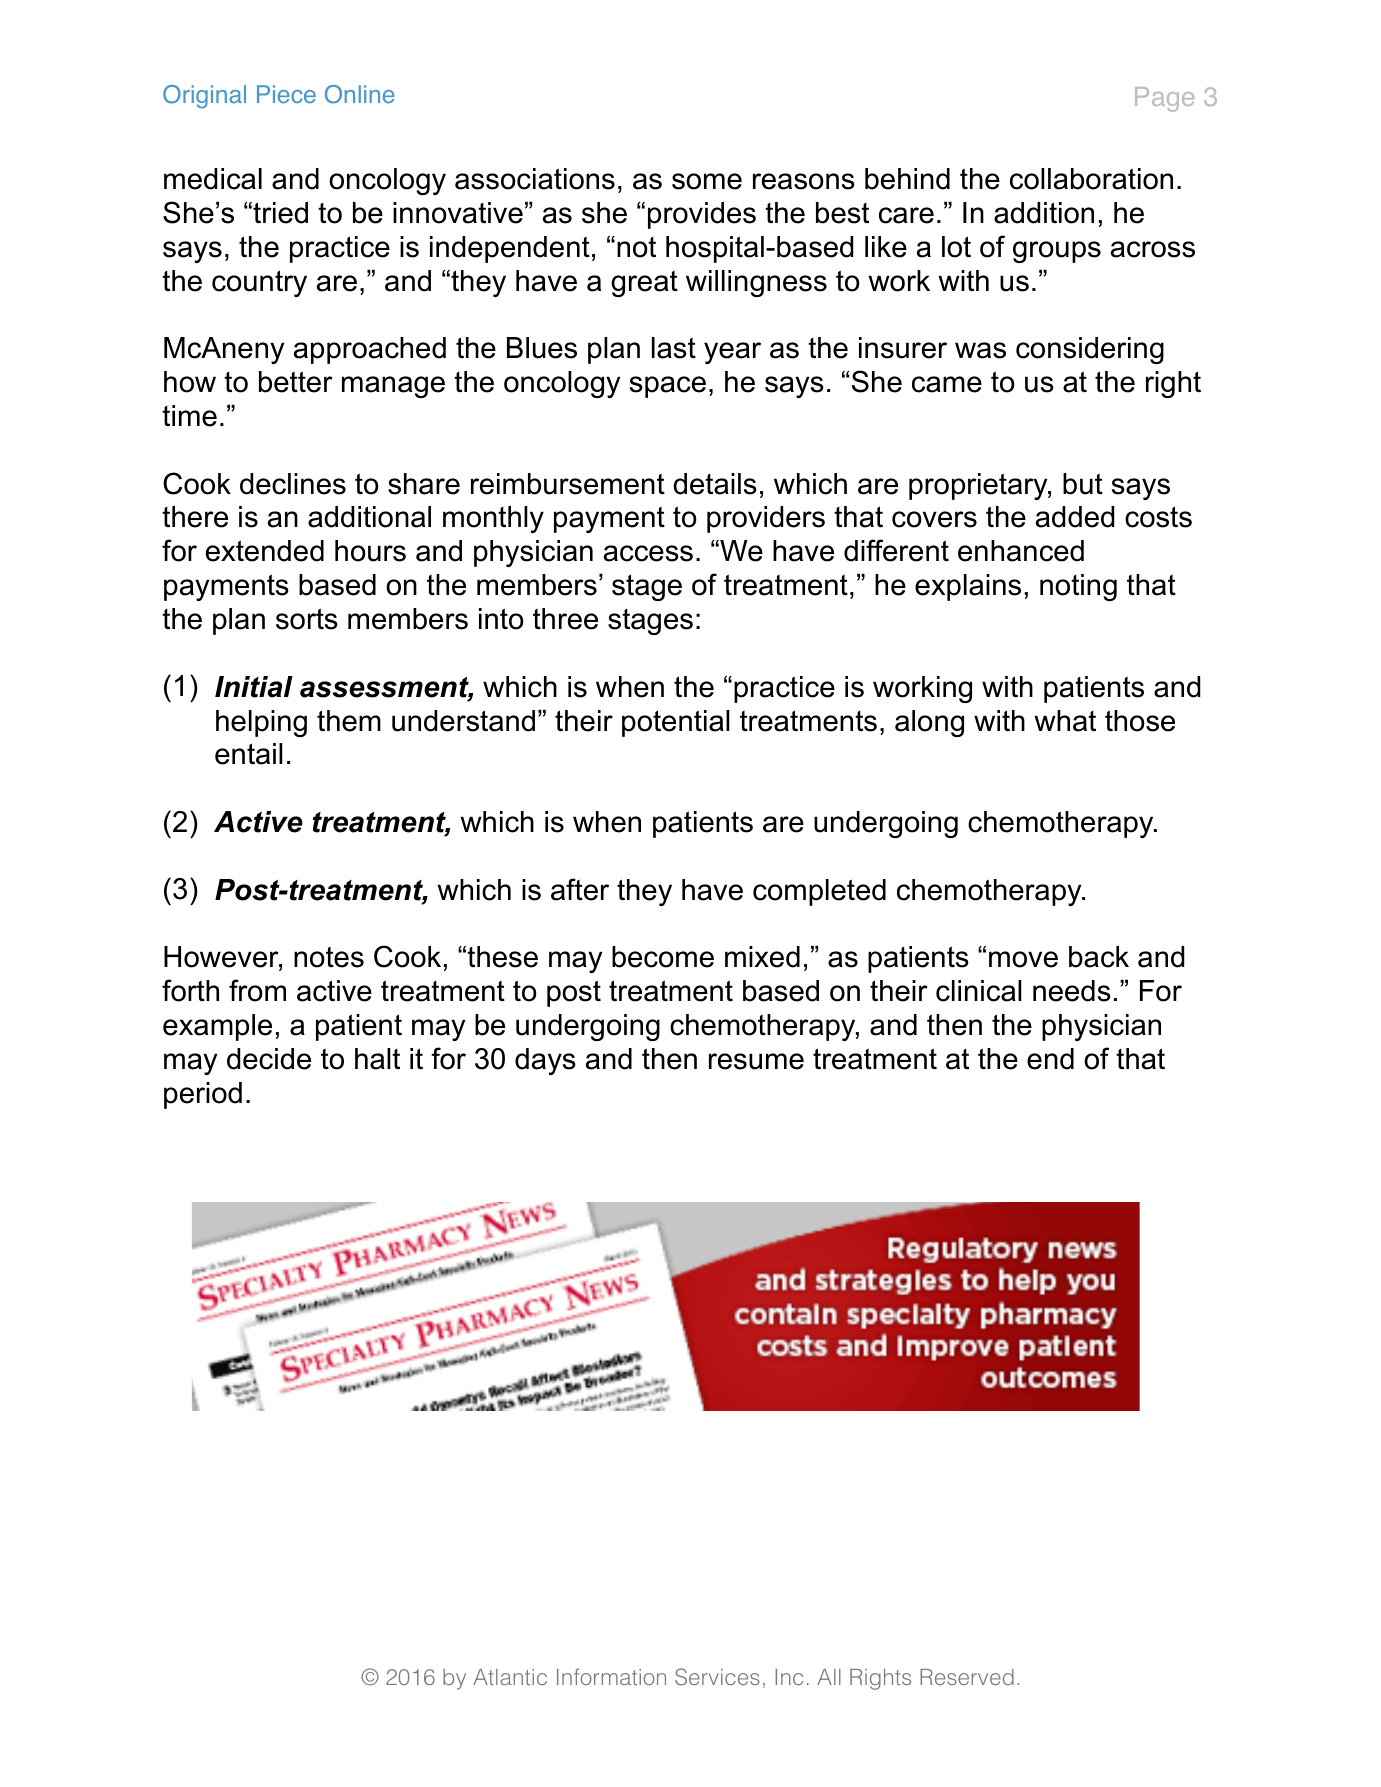 The width and height of the page is (1381, 1787). Describe the element at coordinates (967, 1677) in the page. I see `Reserved` at that location.
